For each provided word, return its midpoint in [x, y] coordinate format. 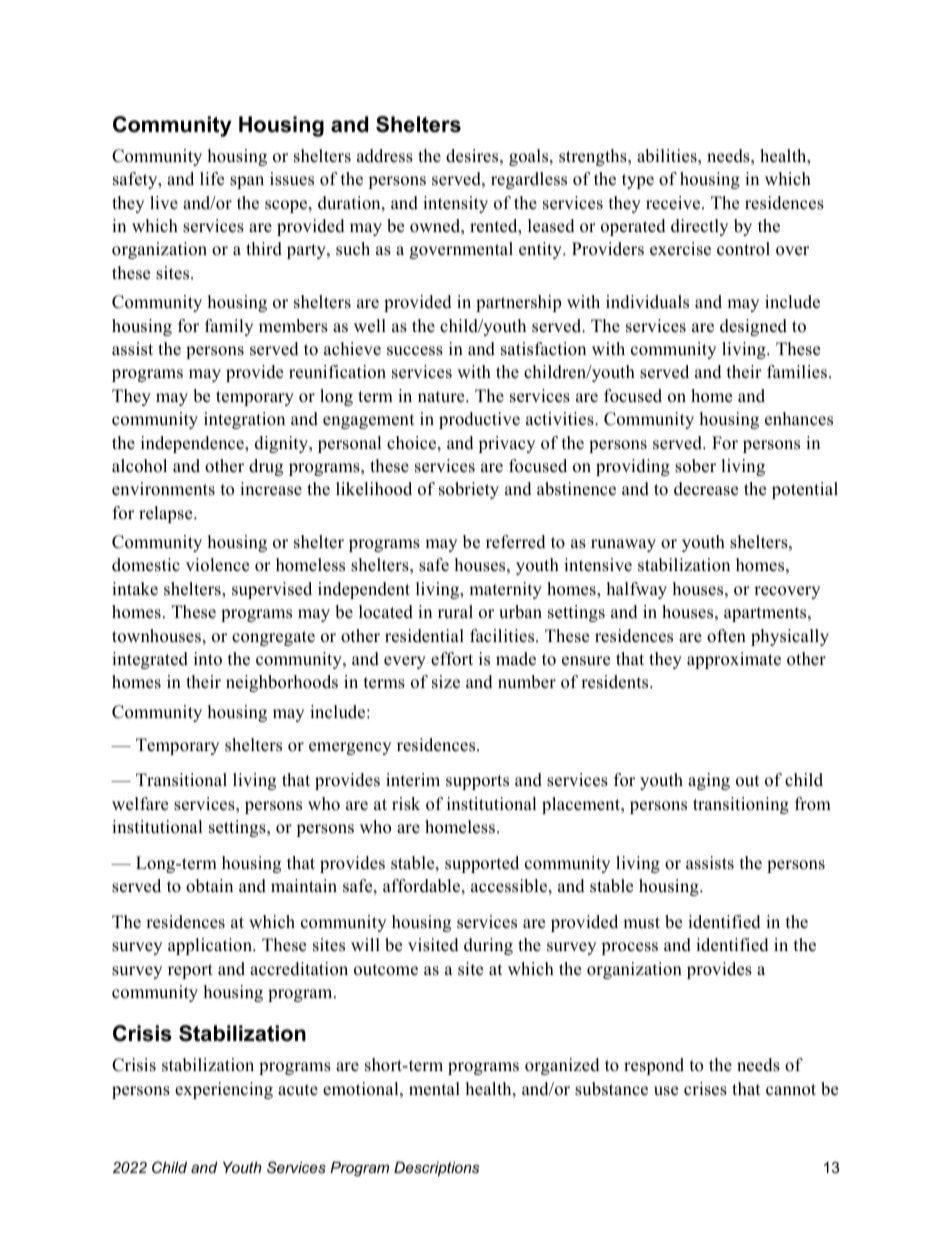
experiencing [224, 1090]
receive [674, 203]
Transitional [181, 780]
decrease [706, 489]
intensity [455, 204]
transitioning [741, 805]
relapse [167, 514]
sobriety [469, 490]
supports [477, 782]
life [212, 179]
